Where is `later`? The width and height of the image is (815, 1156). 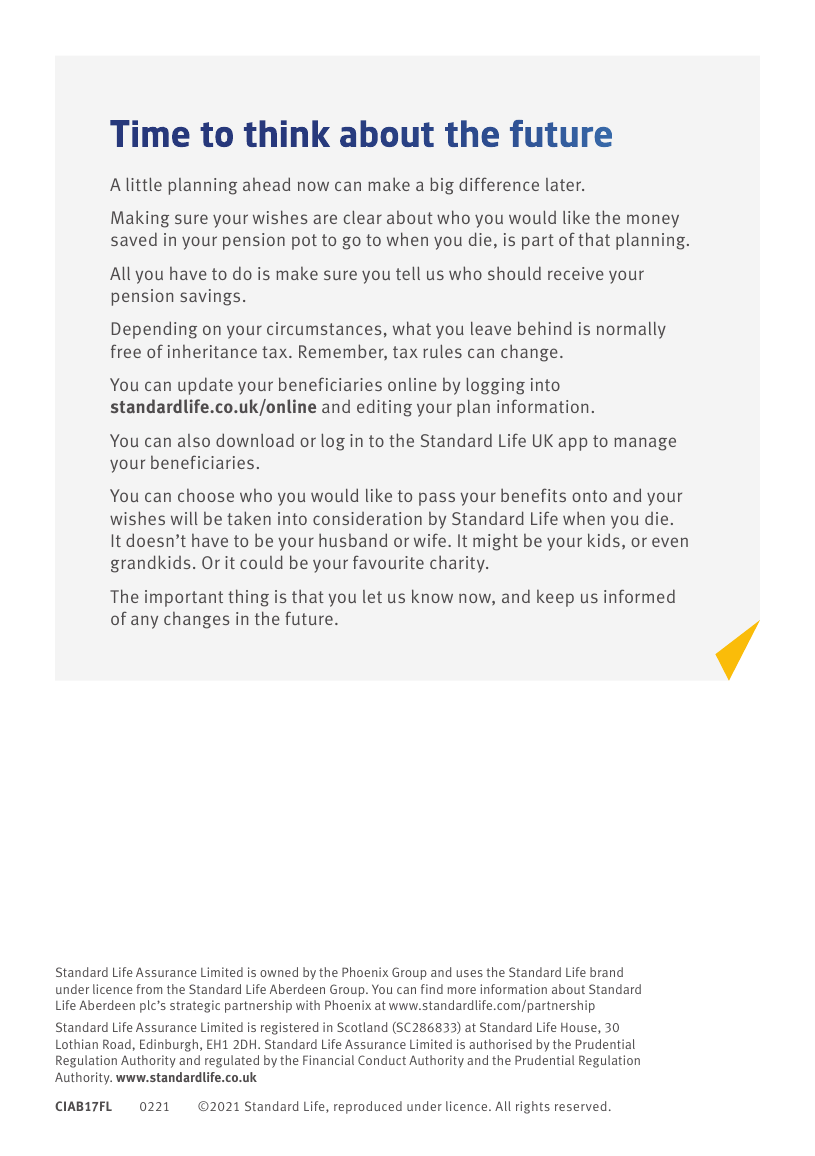
later is located at coordinates (565, 184).
